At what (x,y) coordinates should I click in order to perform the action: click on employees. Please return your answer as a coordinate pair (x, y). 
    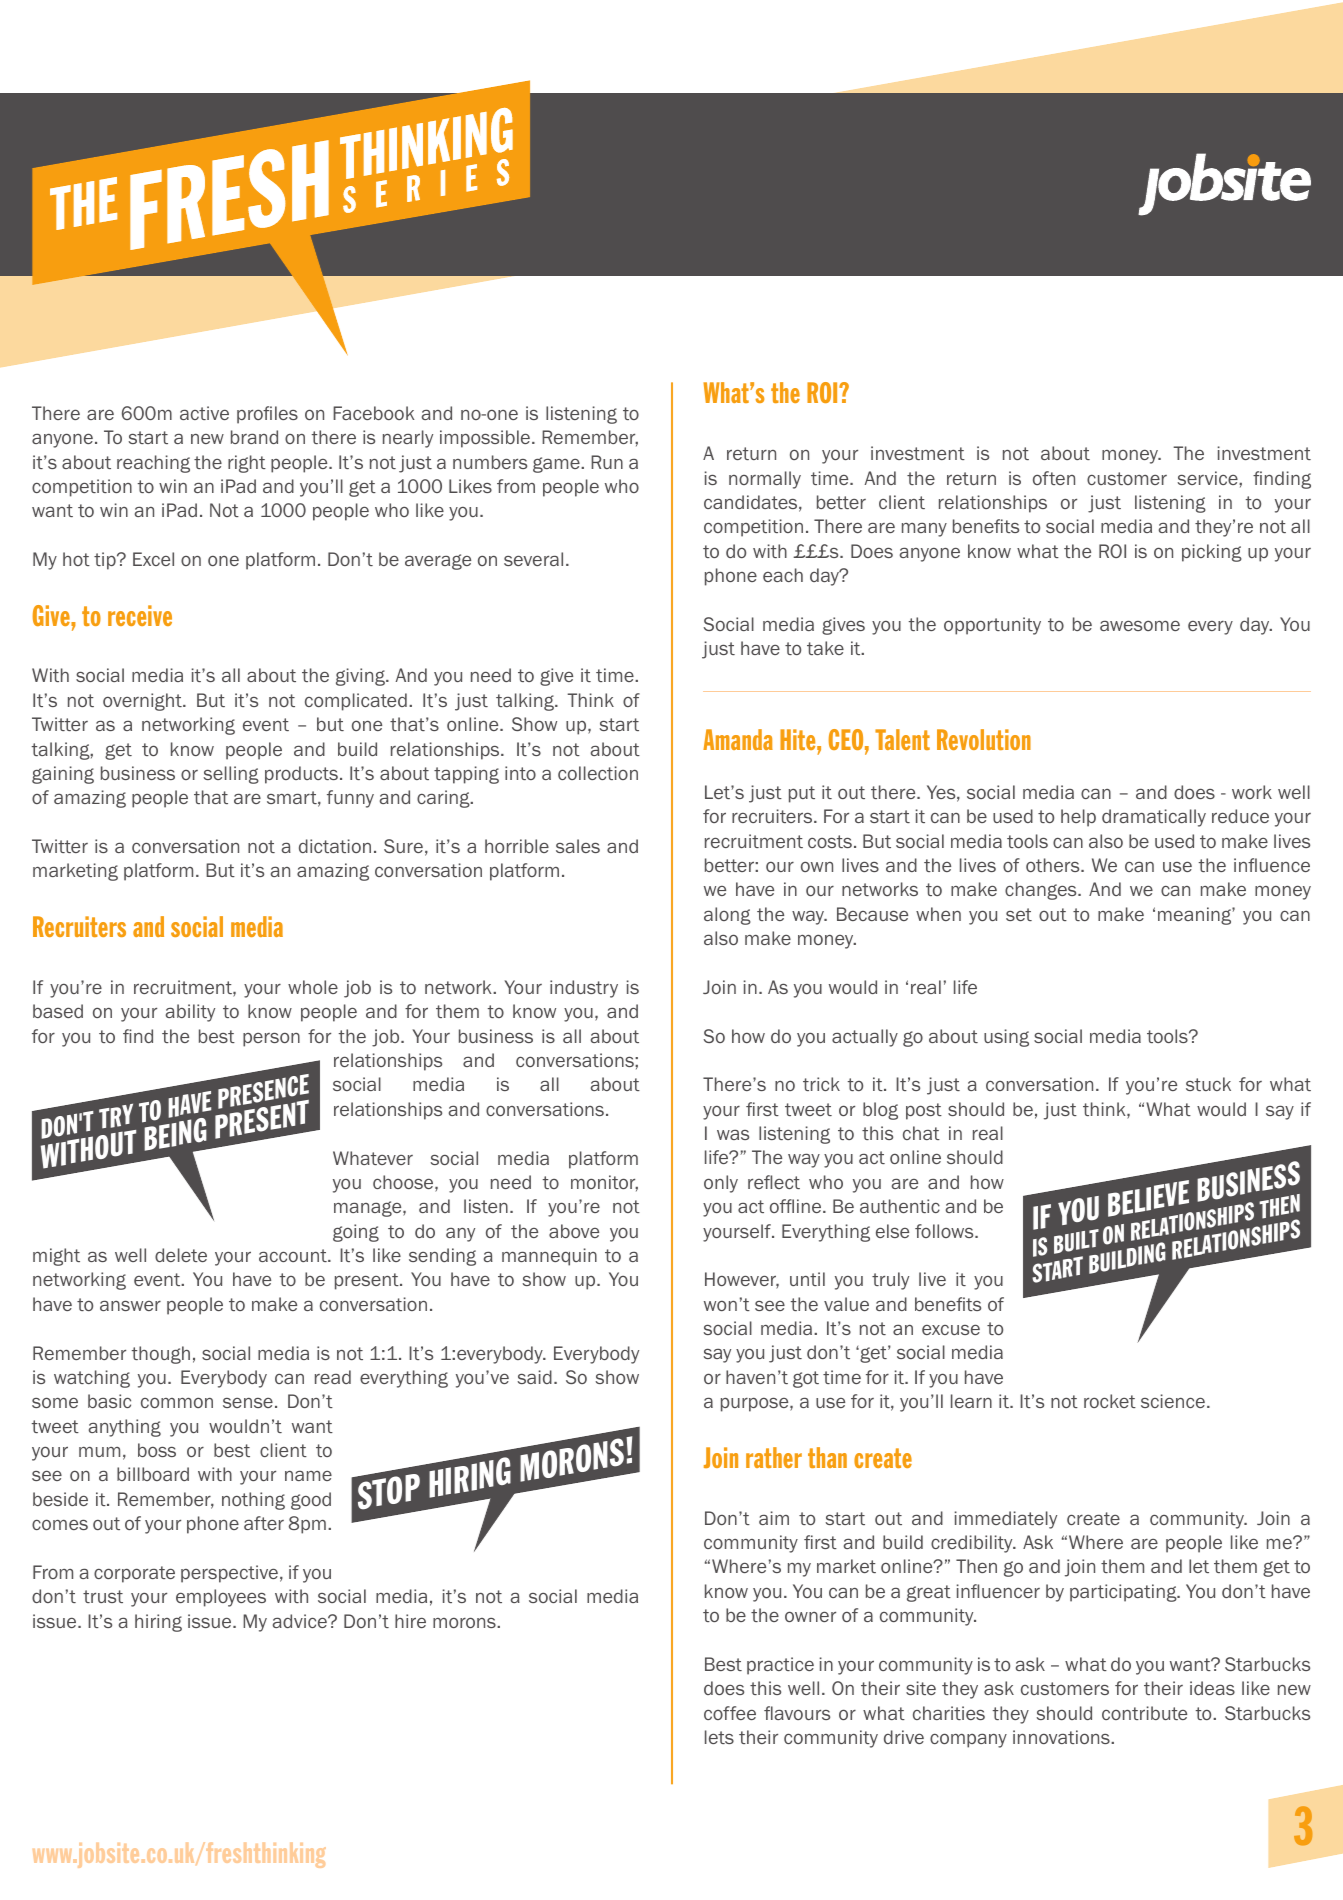
    Looking at the image, I should click on (221, 1598).
